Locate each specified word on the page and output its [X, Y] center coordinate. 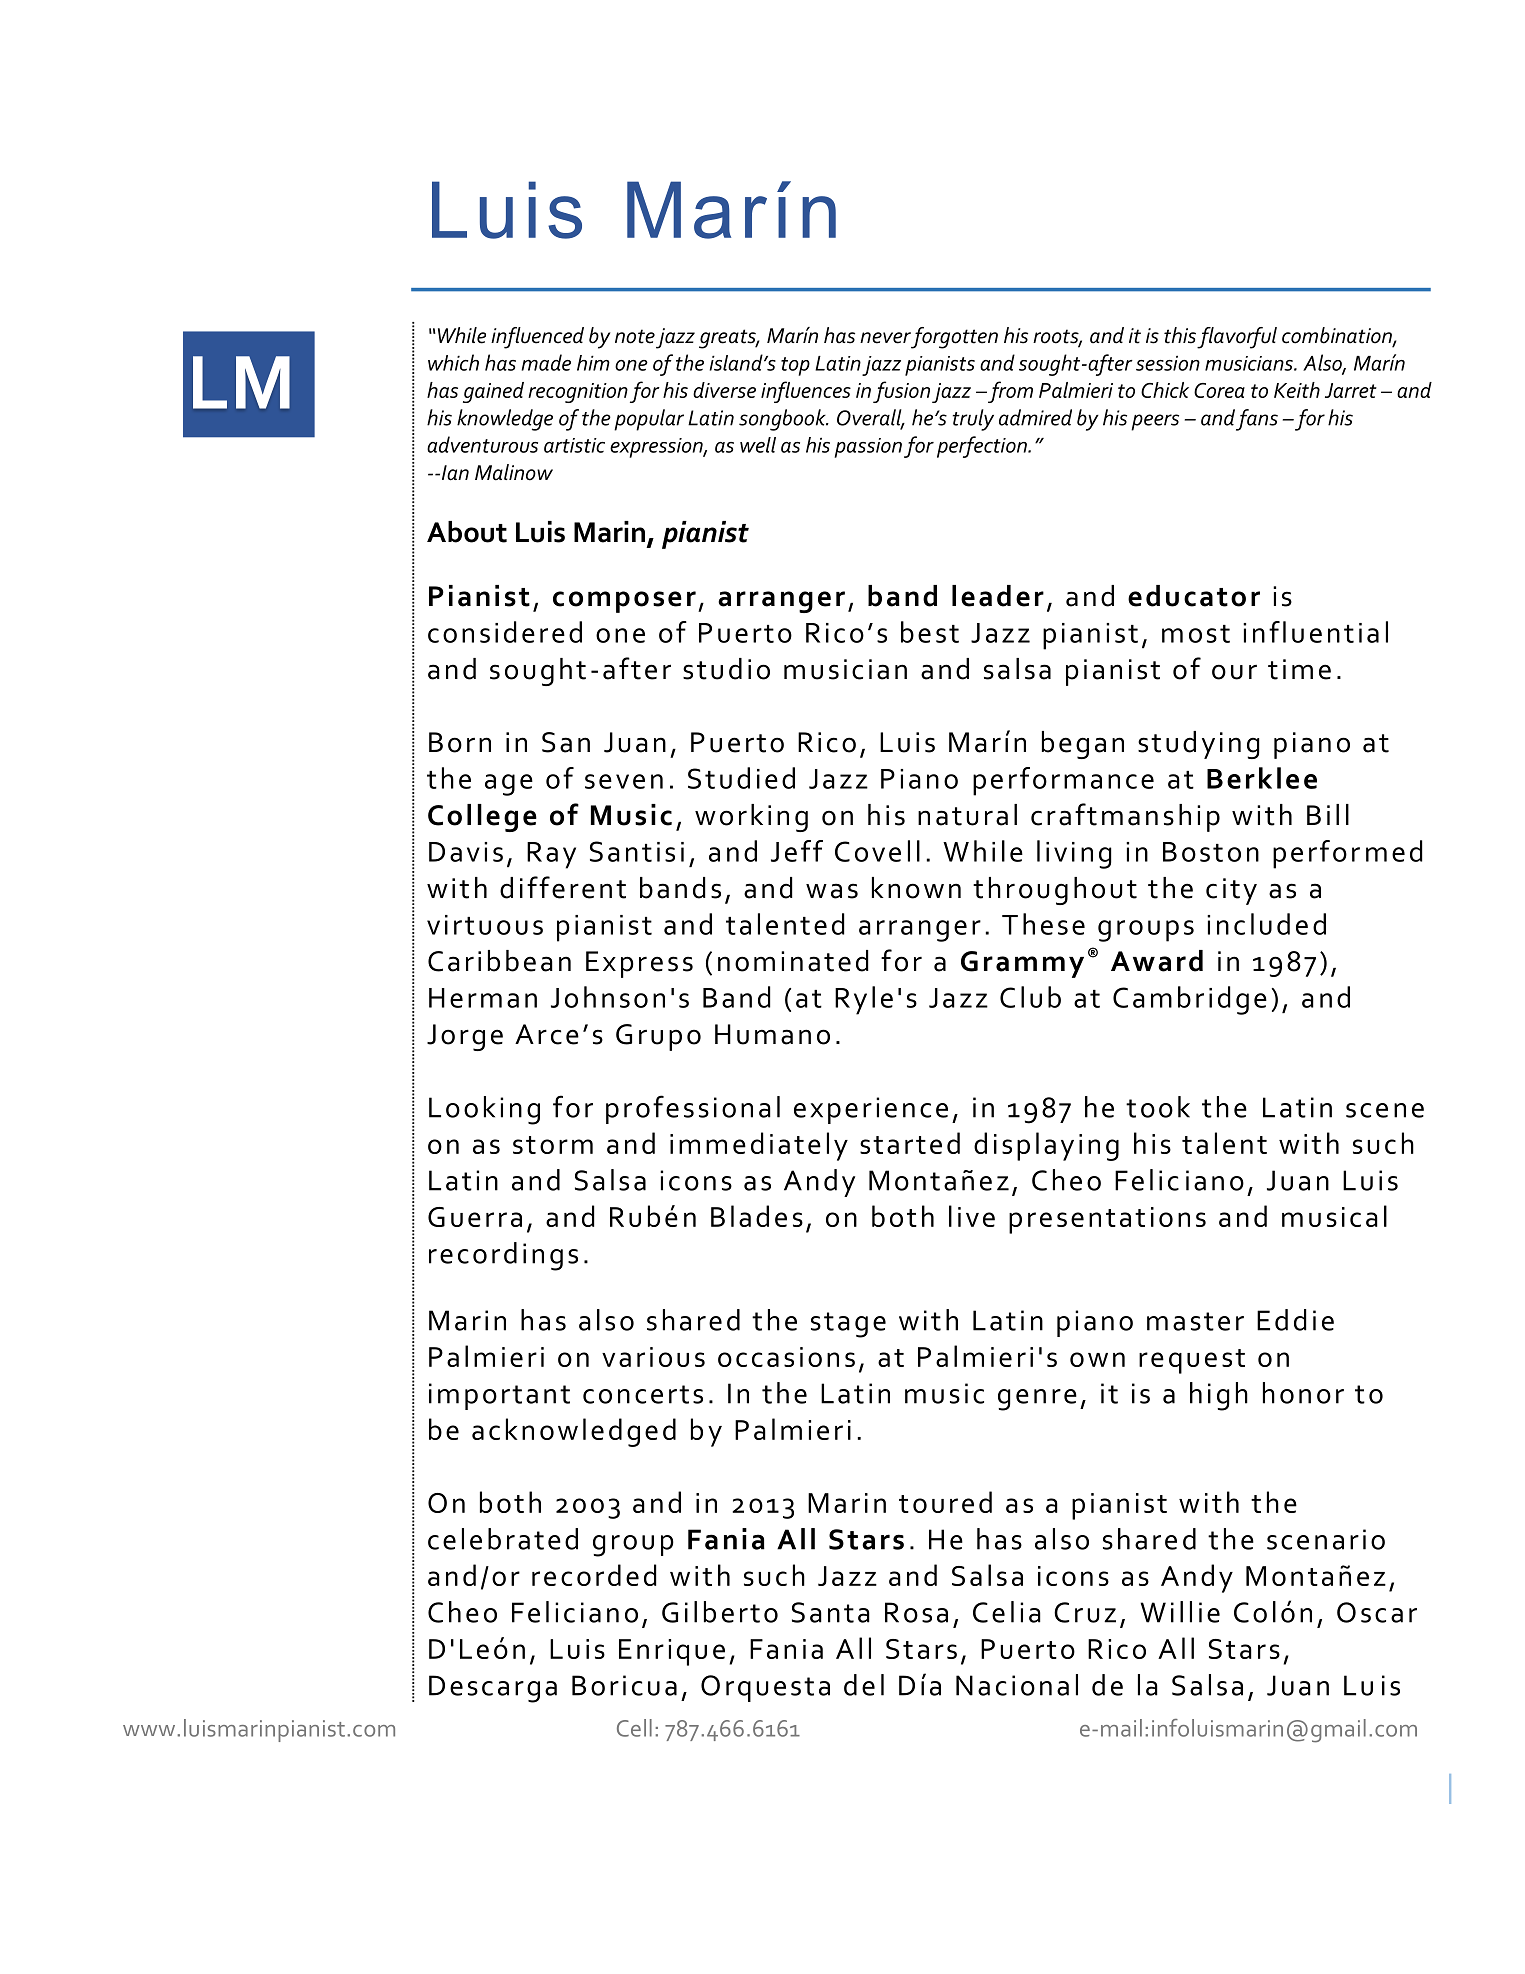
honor [1303, 1393]
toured [945, 1502]
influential [1315, 632]
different [563, 887]
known [916, 888]
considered [505, 632]
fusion [901, 392]
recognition [578, 393]
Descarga [493, 1689]
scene [1385, 1110]
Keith [1297, 390]
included [1266, 924]
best [930, 632]
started [910, 1143]
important [499, 1396]
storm [553, 1145]
